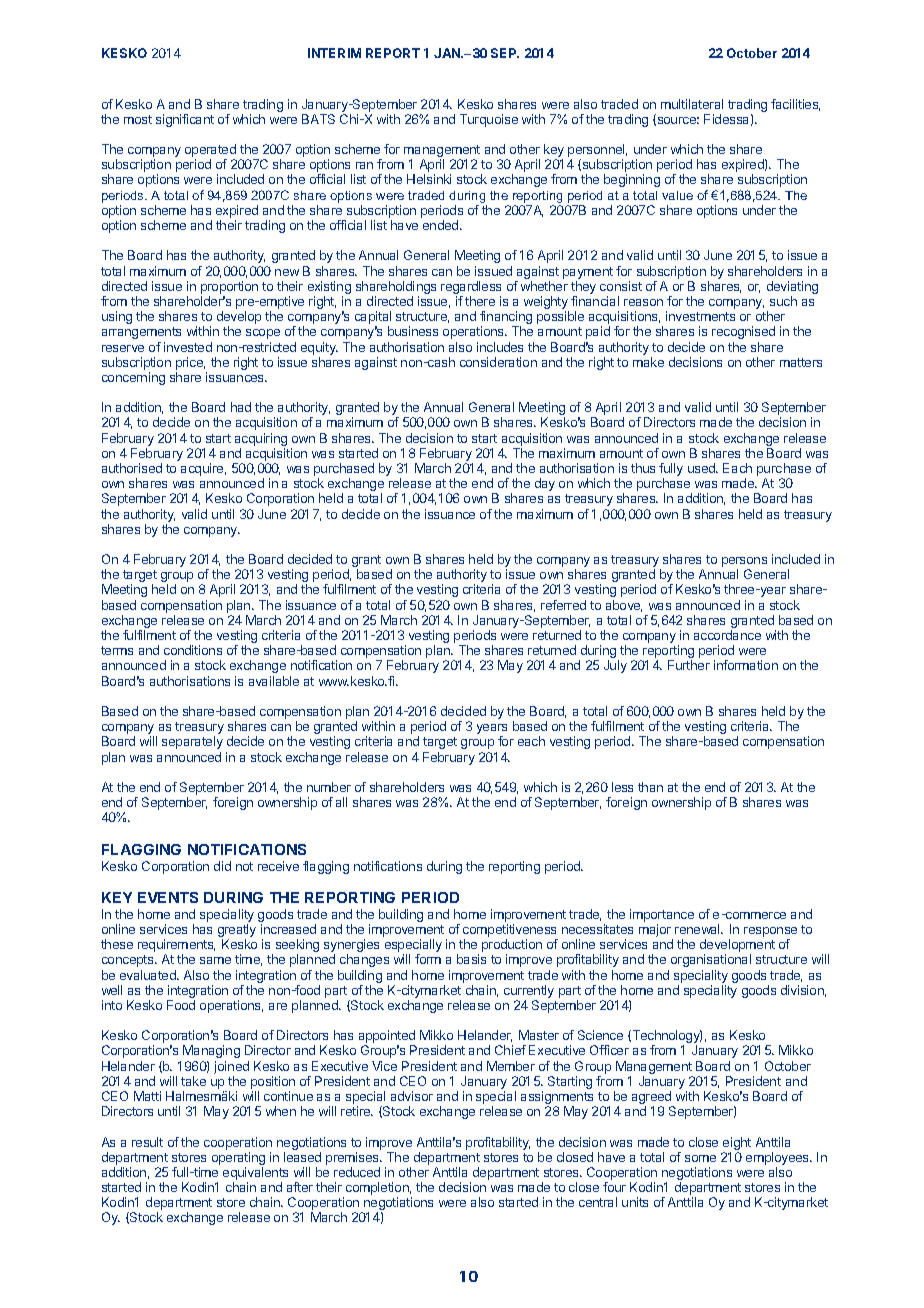 The image size is (924, 1308). I want to click on persons, so click(744, 563).
